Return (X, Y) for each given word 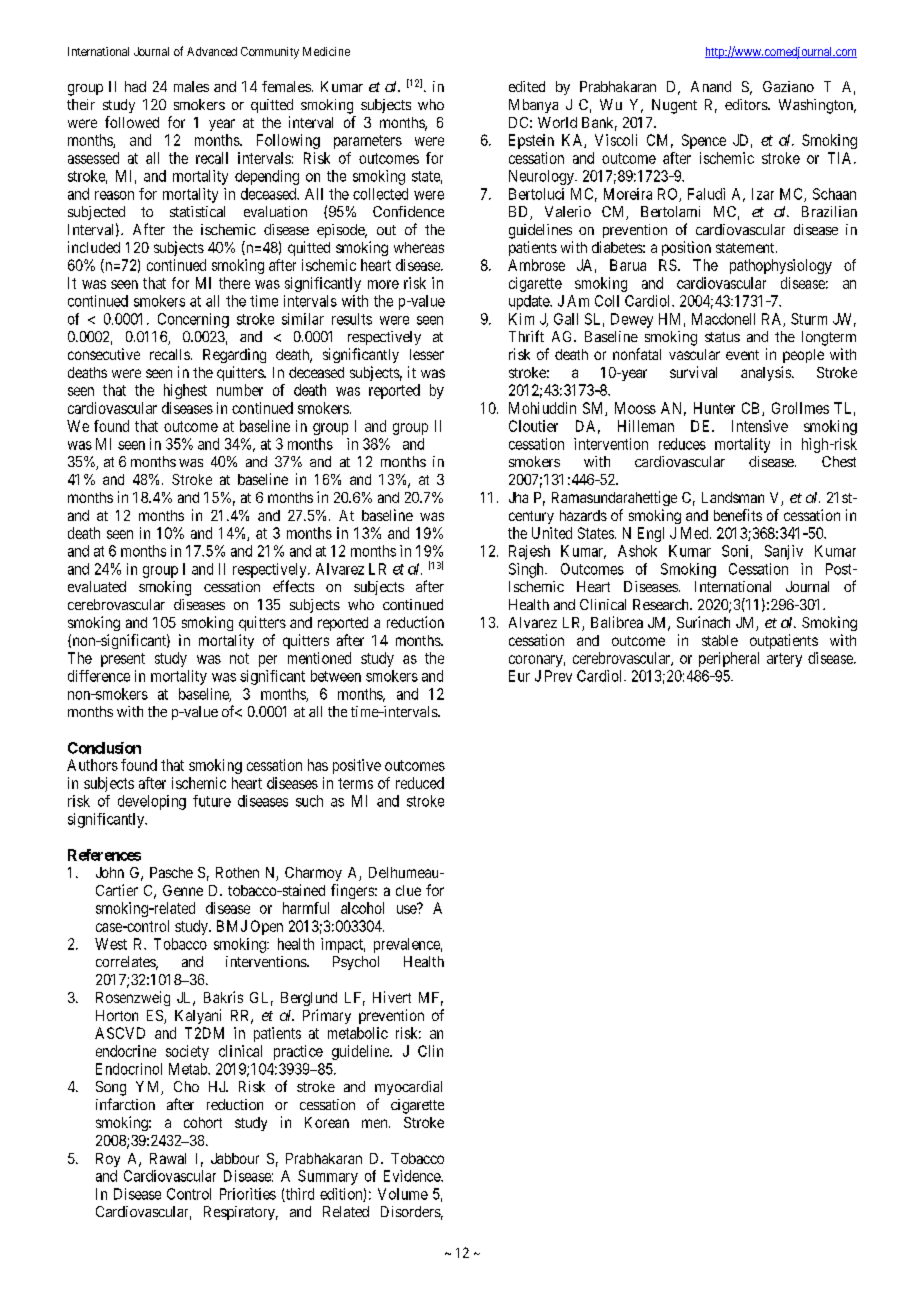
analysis (767, 373)
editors (747, 104)
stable (720, 640)
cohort (203, 1122)
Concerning (193, 320)
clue (408, 890)
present (123, 660)
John (110, 872)
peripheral (729, 659)
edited (527, 86)
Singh (527, 570)
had (135, 86)
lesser (427, 354)
